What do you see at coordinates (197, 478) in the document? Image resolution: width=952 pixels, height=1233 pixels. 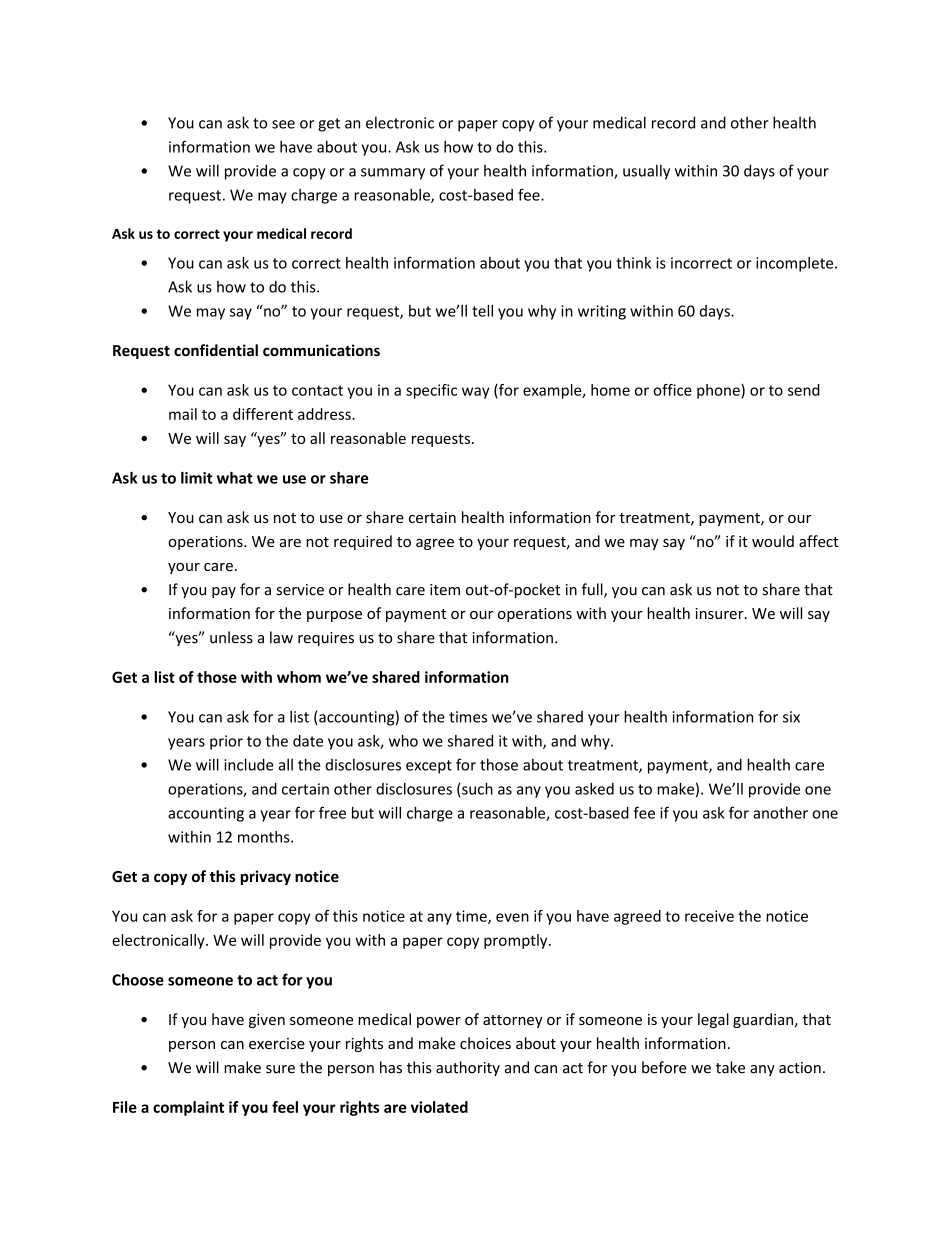 I see `limit` at bounding box center [197, 478].
